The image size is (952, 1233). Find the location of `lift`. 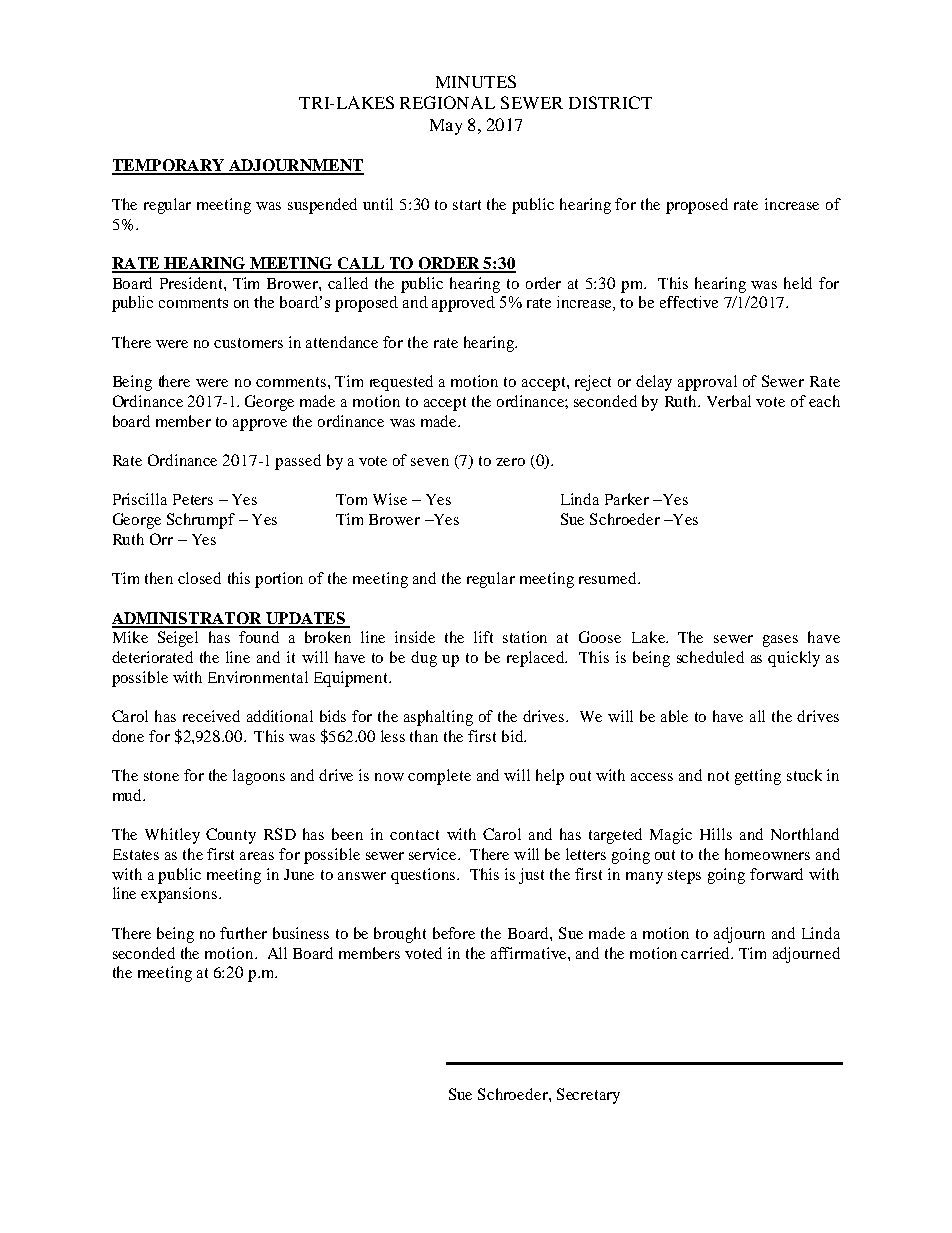

lift is located at coordinates (483, 637).
